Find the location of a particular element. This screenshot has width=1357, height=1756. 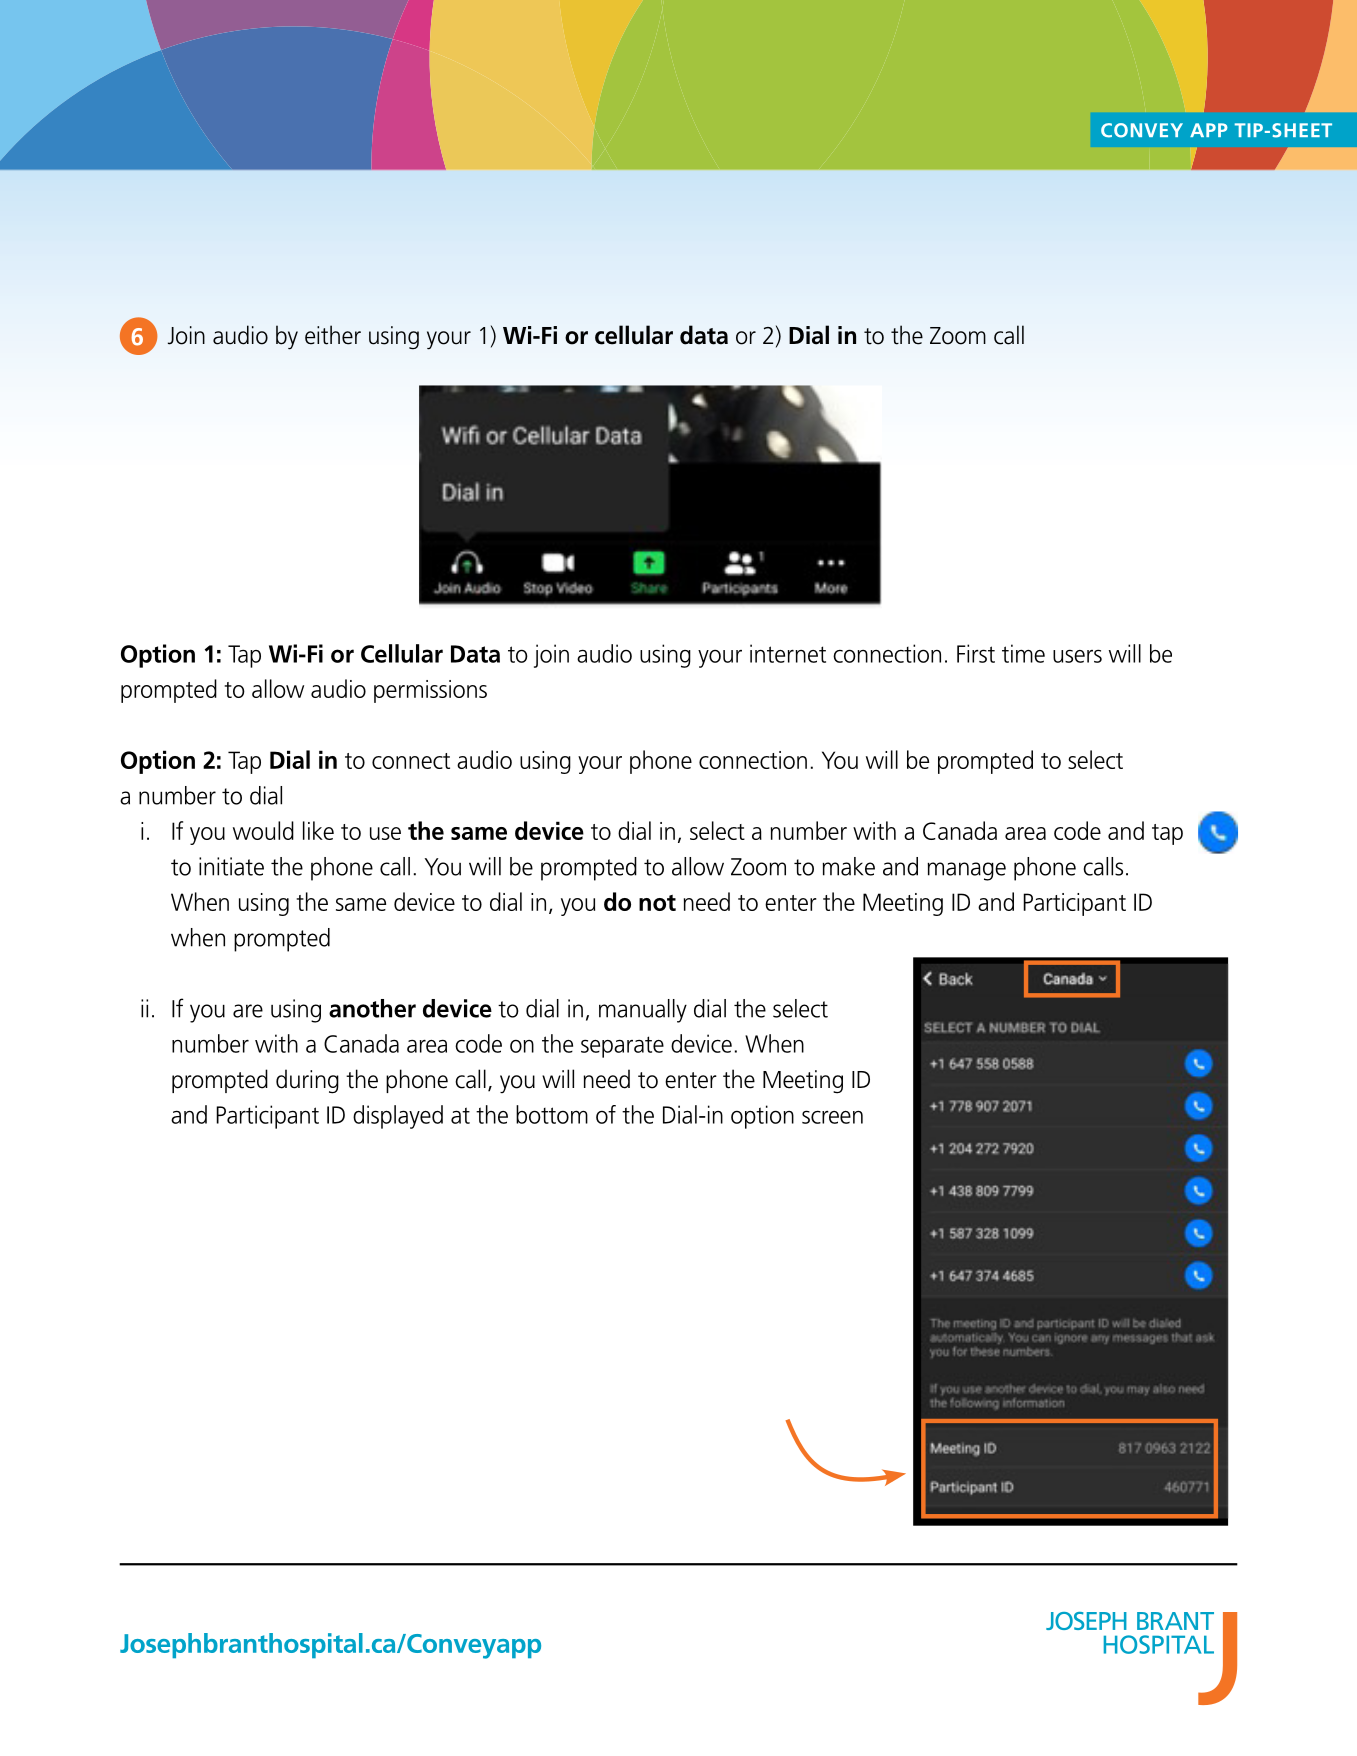

time is located at coordinates (1023, 653).
